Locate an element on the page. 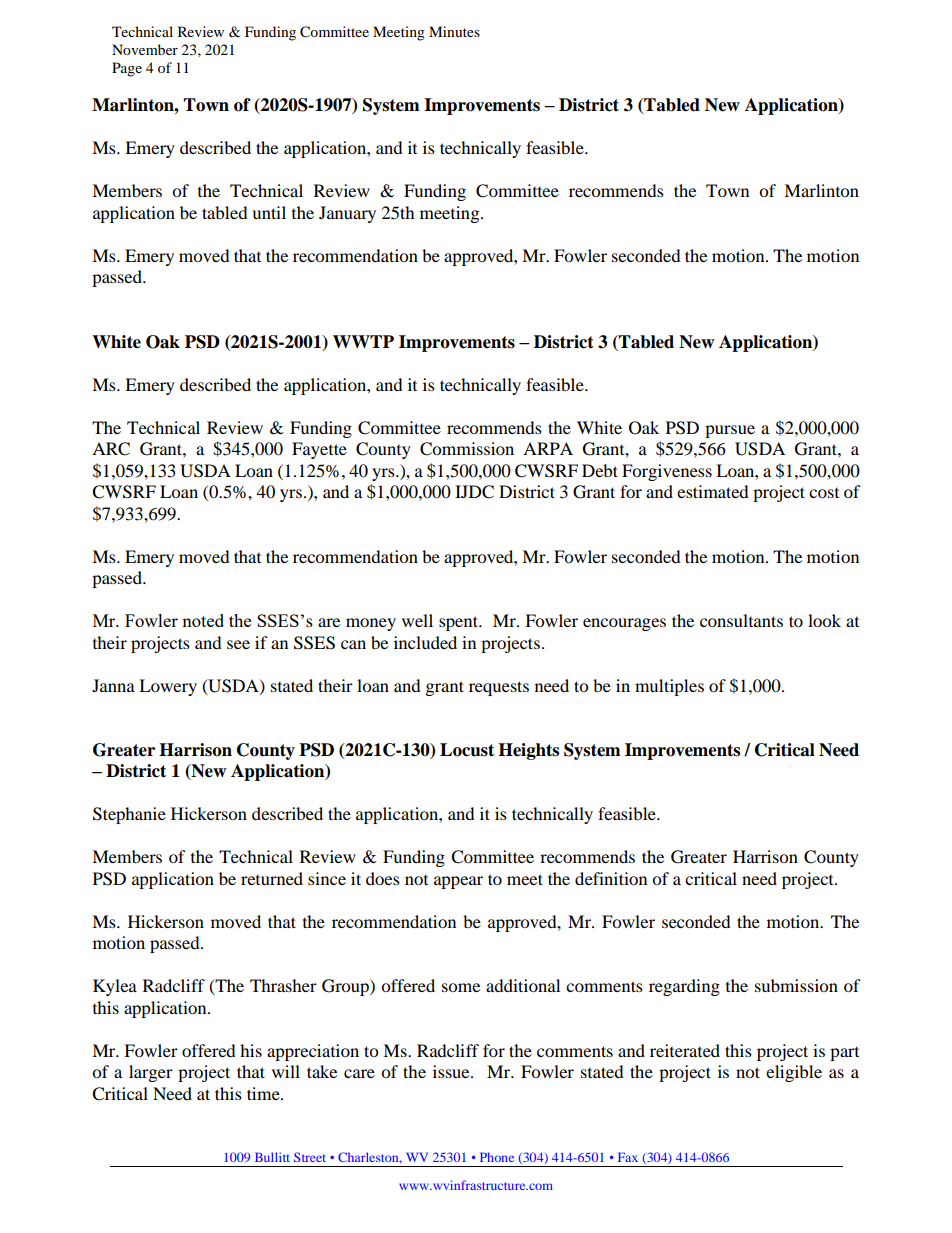  Locust is located at coordinates (467, 750).
